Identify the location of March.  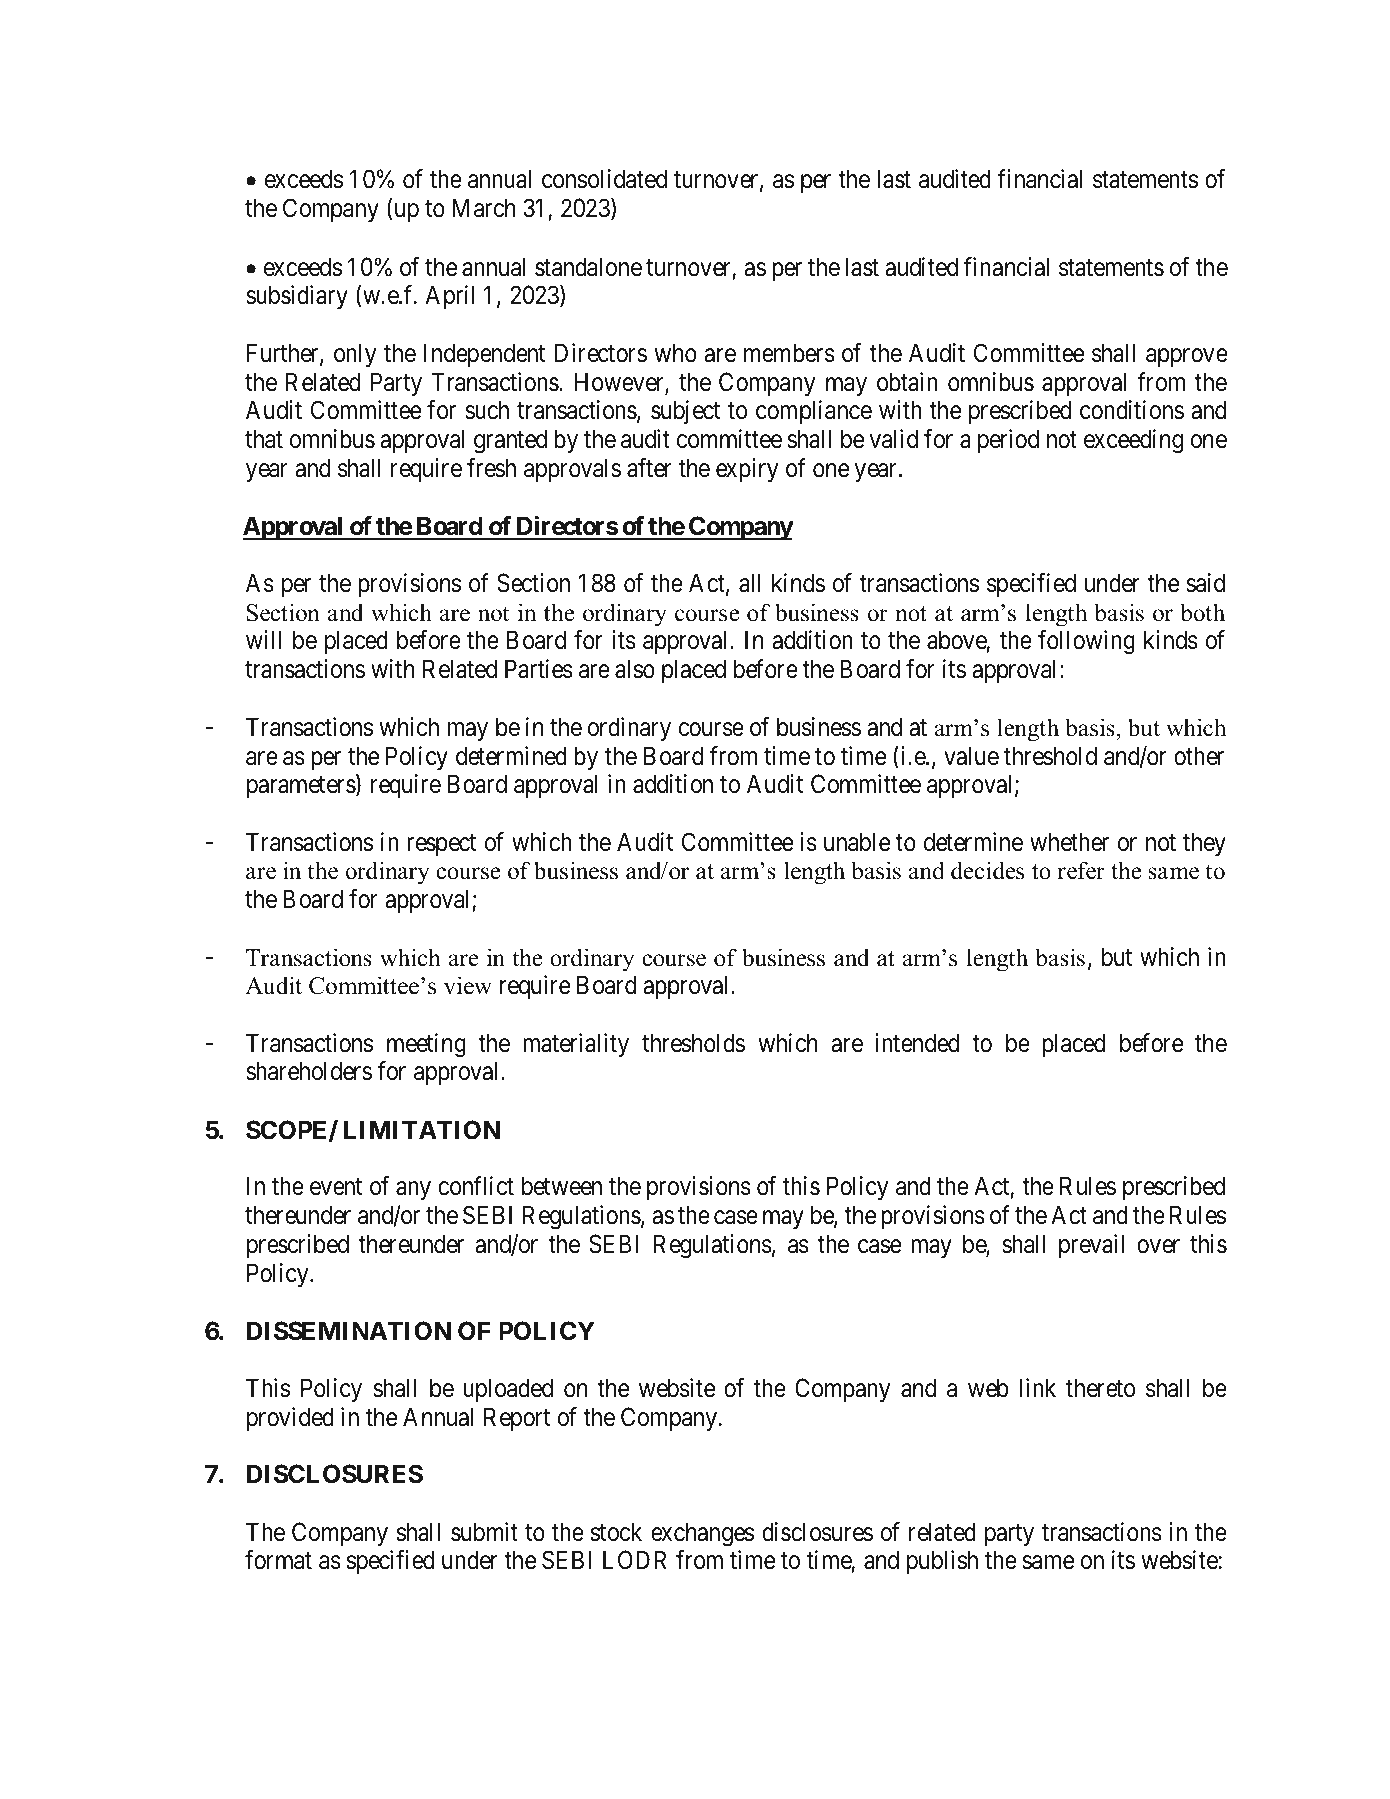
(484, 208).
